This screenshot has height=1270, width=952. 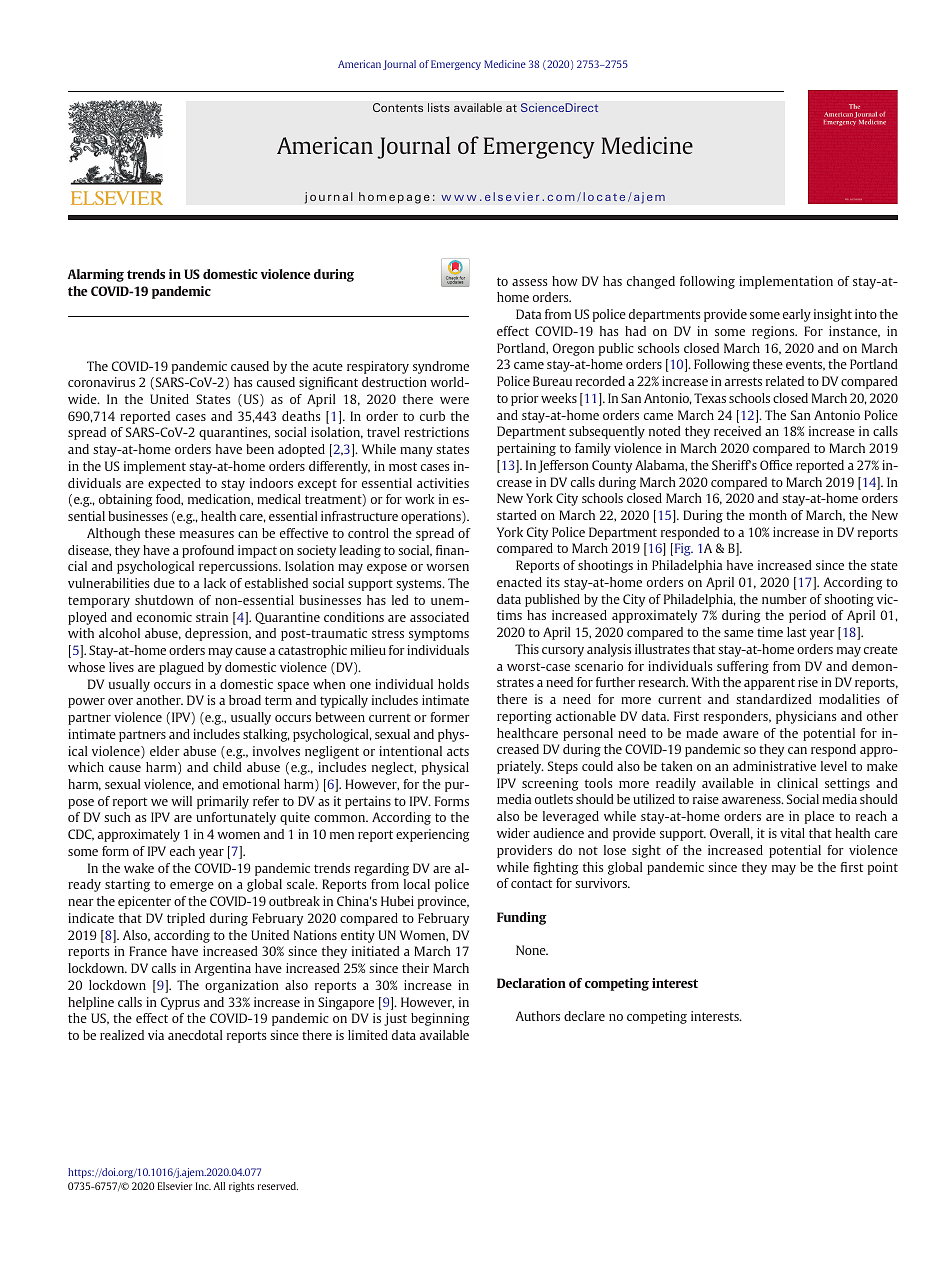 What do you see at coordinates (439, 635) in the screenshot?
I see `symptoms` at bounding box center [439, 635].
